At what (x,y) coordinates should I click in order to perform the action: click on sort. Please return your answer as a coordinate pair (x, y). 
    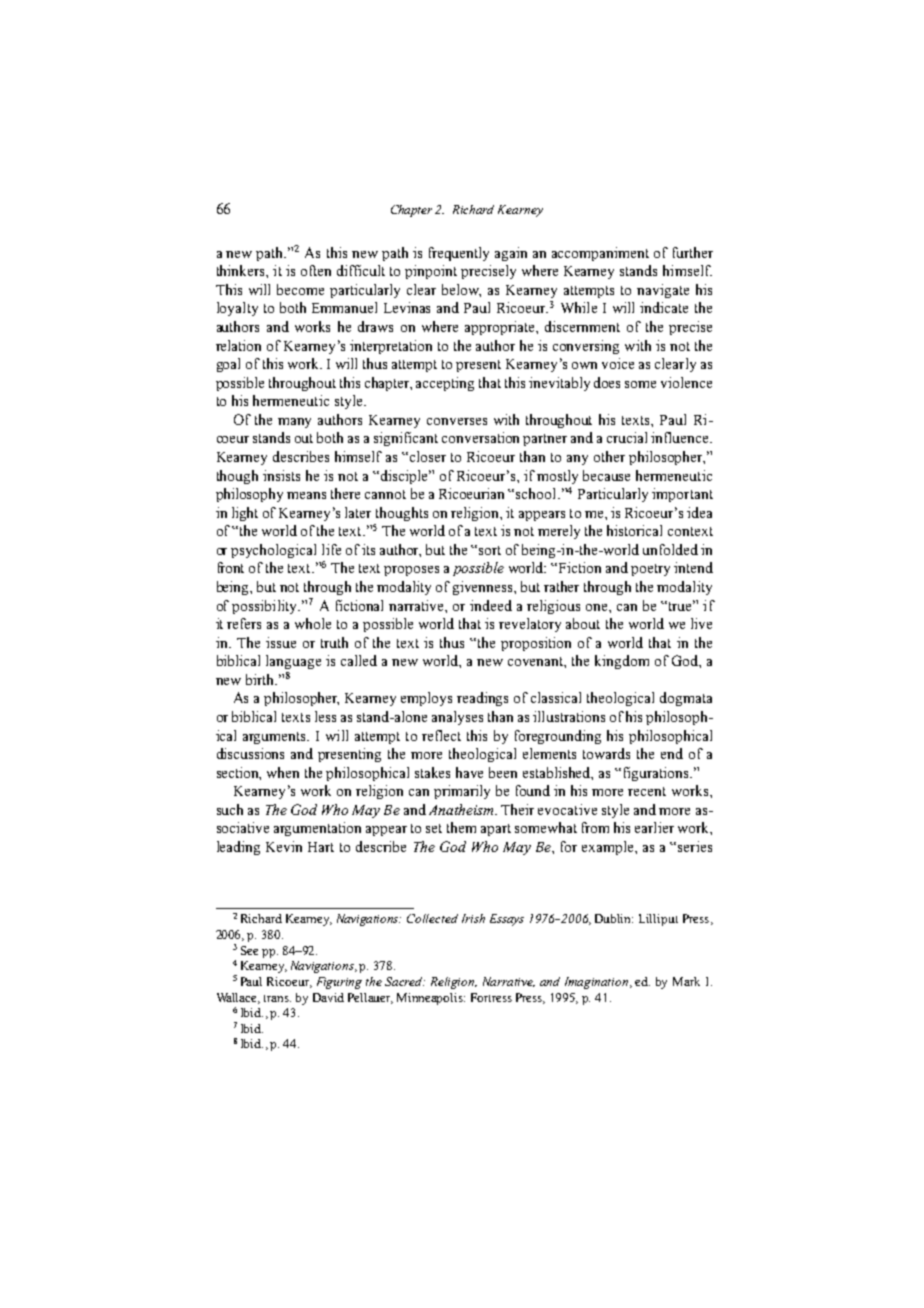
    Looking at the image, I should click on (490, 550).
